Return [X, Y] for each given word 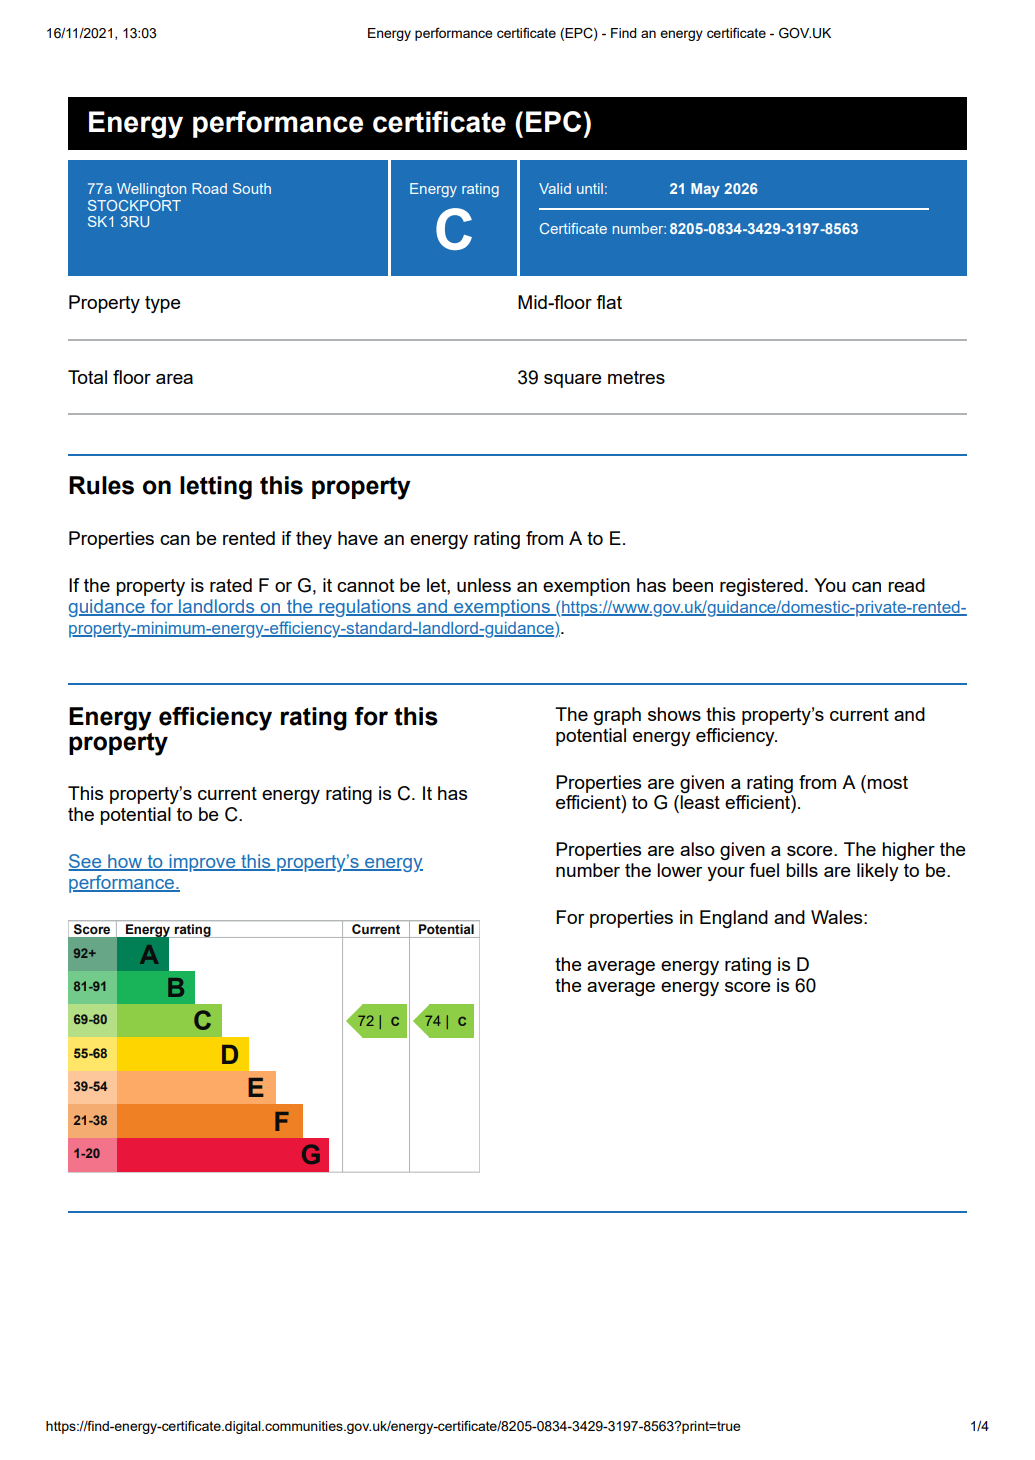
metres [636, 377]
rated [231, 585]
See [86, 862]
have [358, 538]
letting [216, 488]
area [174, 379]
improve [202, 863]
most [887, 782]
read [906, 585]
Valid [555, 188]
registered [761, 587]
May [705, 190]
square [573, 381]
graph [617, 716]
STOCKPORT [134, 204]
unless [484, 585]
